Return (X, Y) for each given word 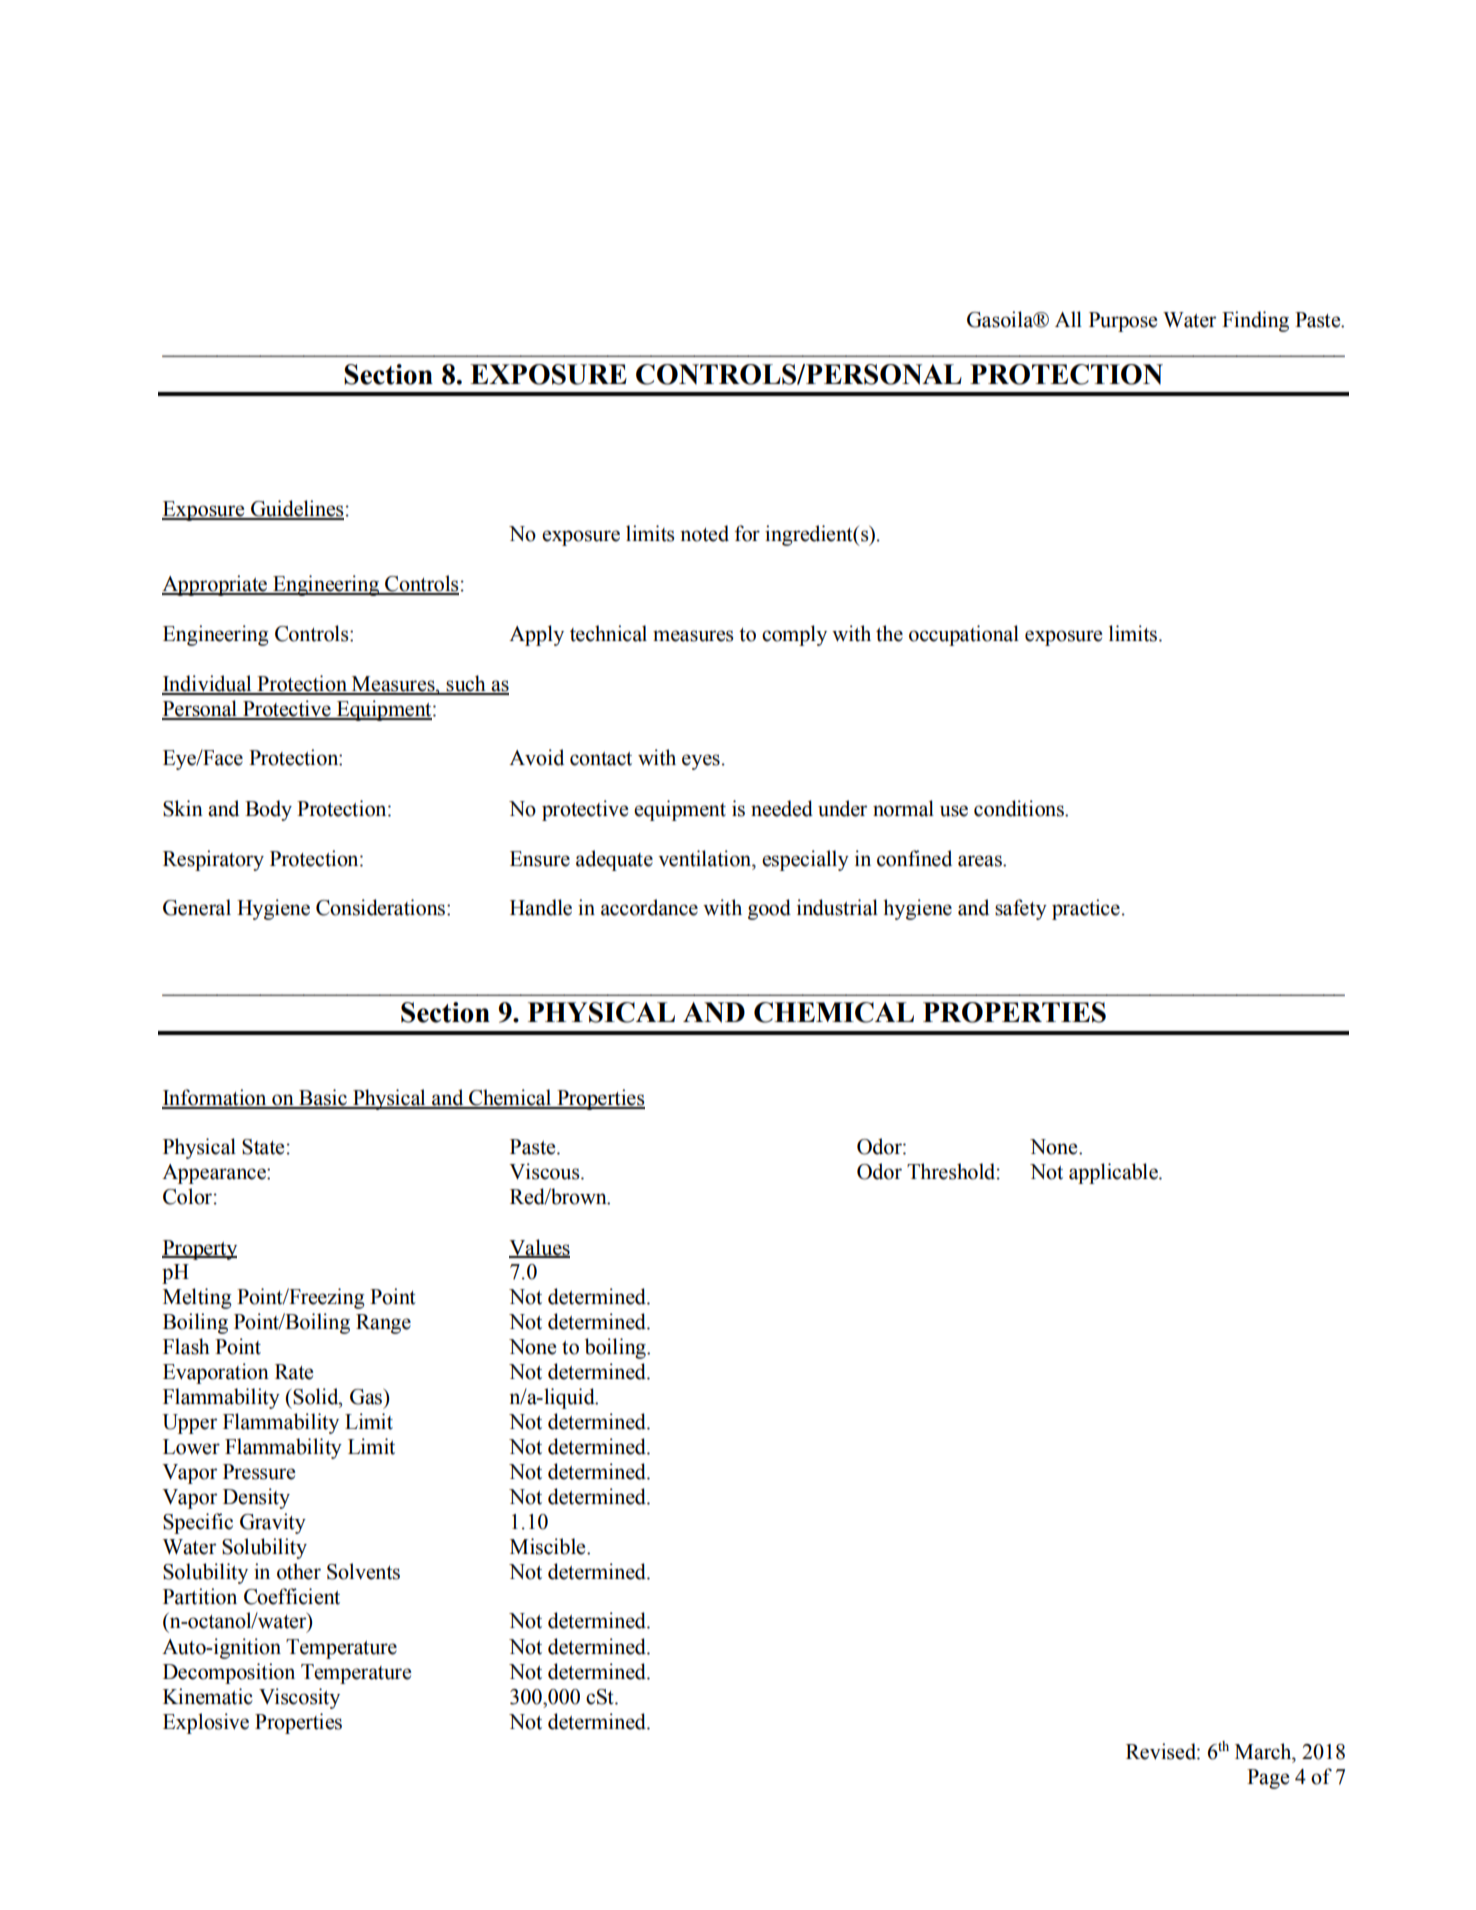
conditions (1020, 808)
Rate (294, 1372)
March (1264, 1751)
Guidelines (296, 509)
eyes (701, 762)
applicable (1114, 1173)
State (263, 1147)
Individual (208, 684)
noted (704, 533)
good (769, 909)
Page (1268, 1779)
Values (539, 1248)
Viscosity (299, 1698)
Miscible (549, 1546)
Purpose (1123, 322)
